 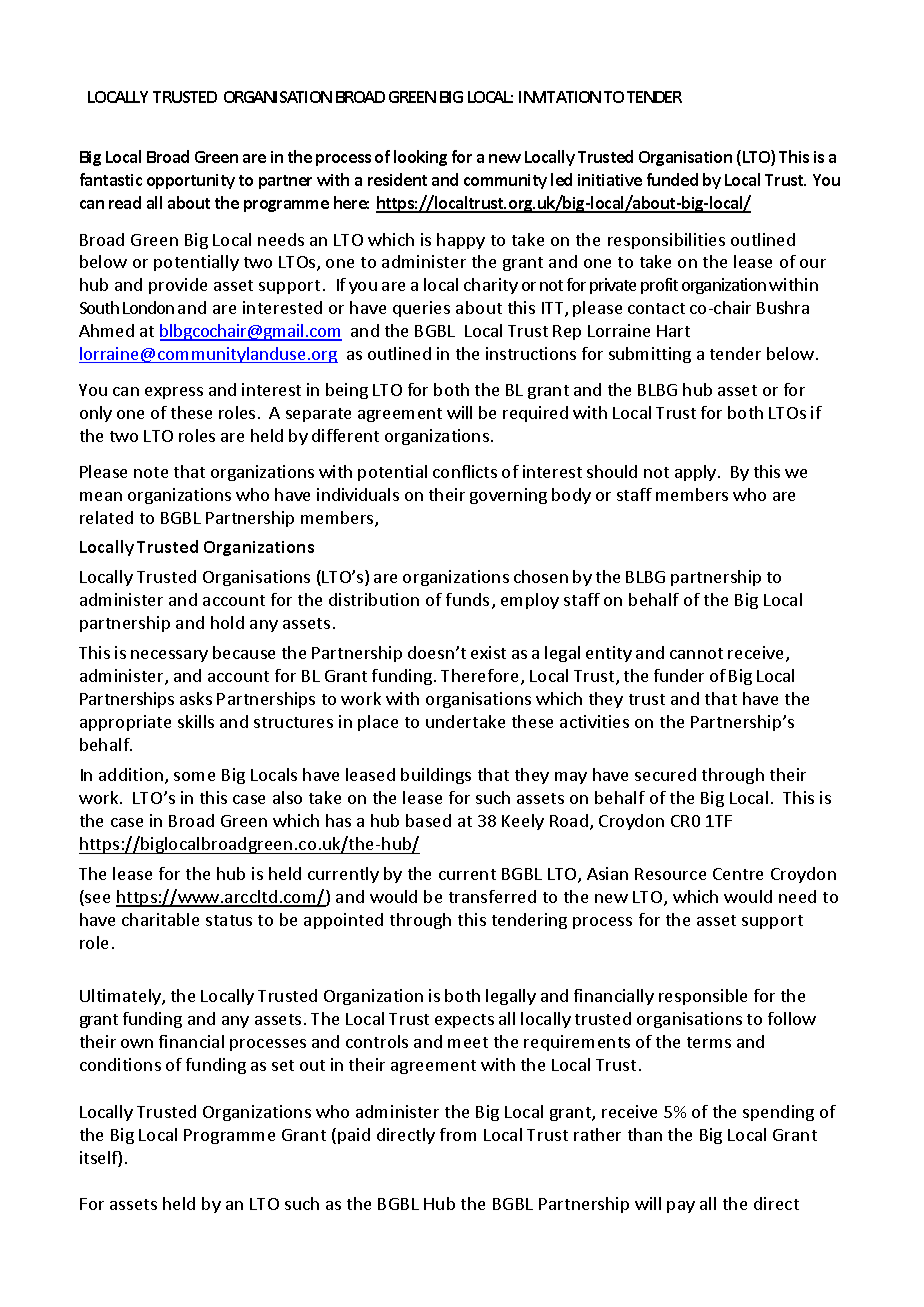 I want to click on conditions, so click(x=120, y=1064).
